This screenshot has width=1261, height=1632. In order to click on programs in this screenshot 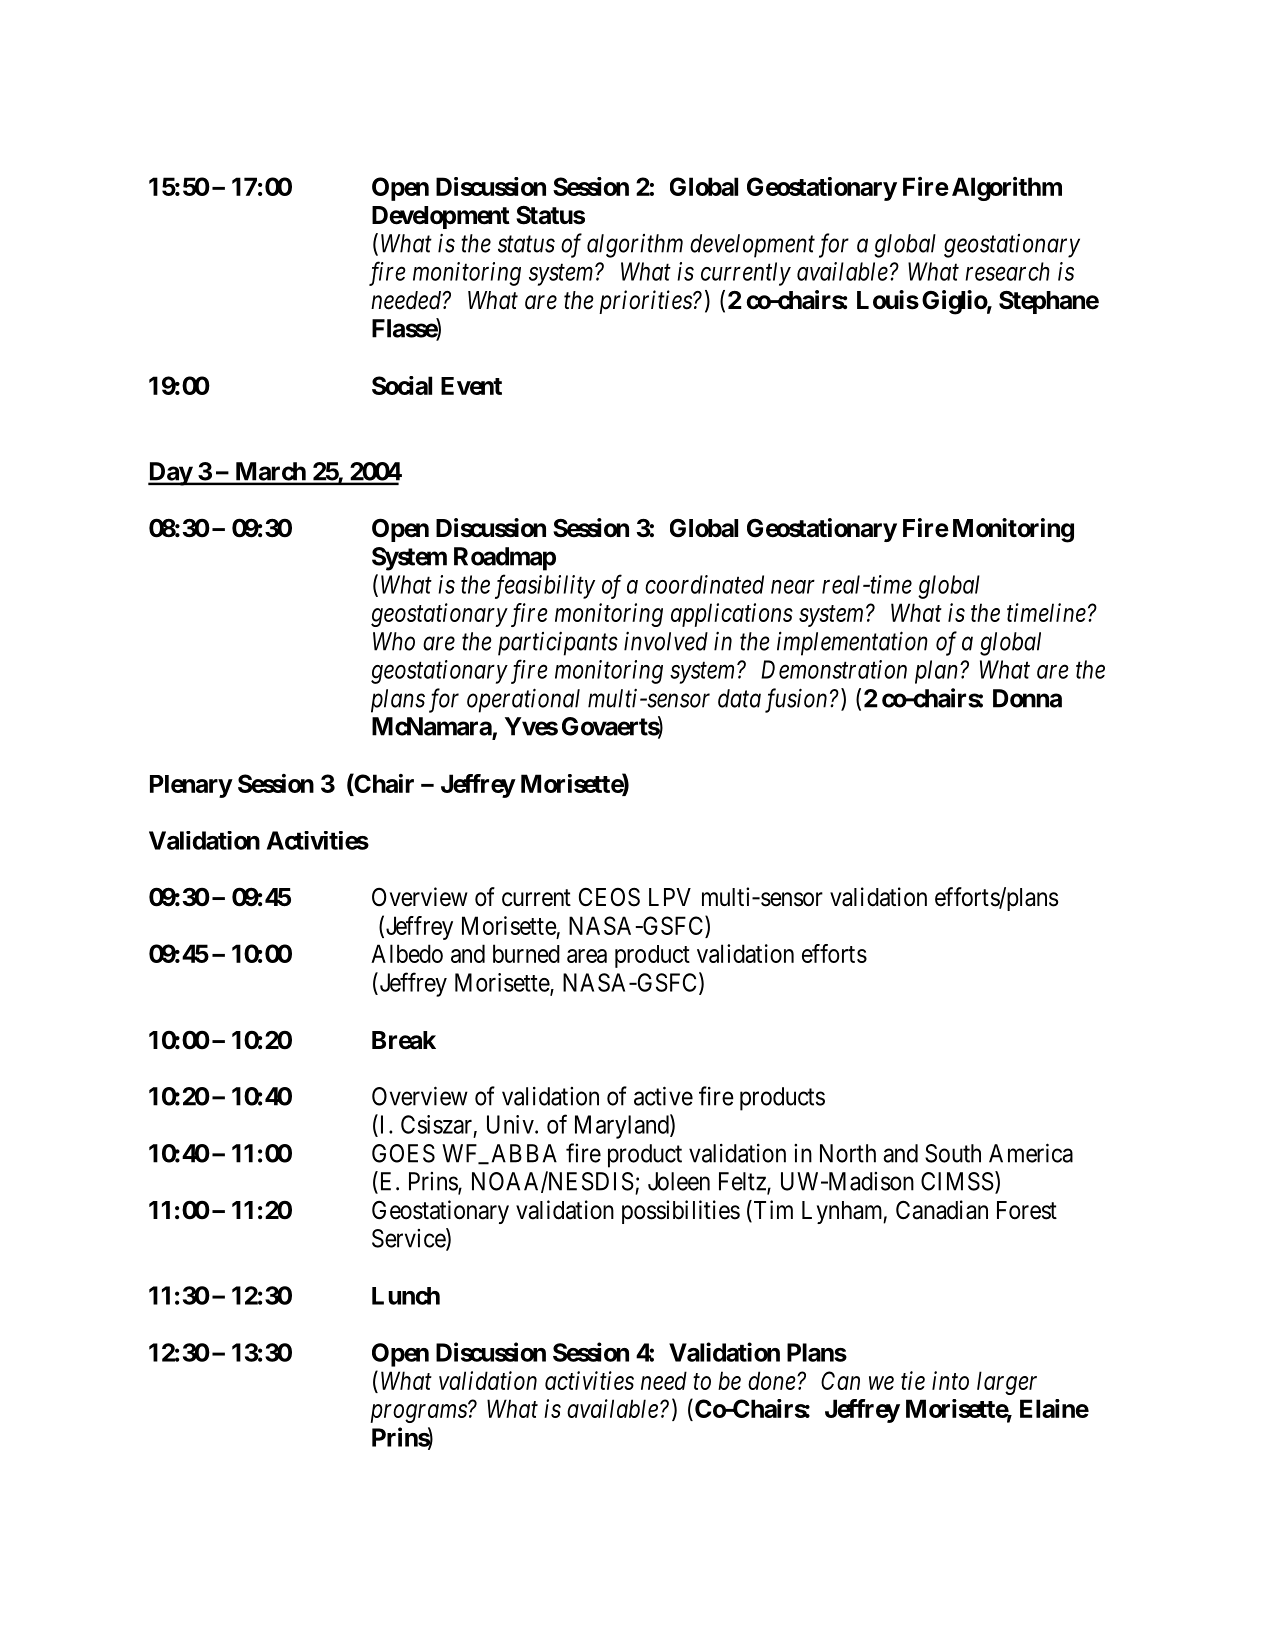, I will do `click(419, 1413)`.
